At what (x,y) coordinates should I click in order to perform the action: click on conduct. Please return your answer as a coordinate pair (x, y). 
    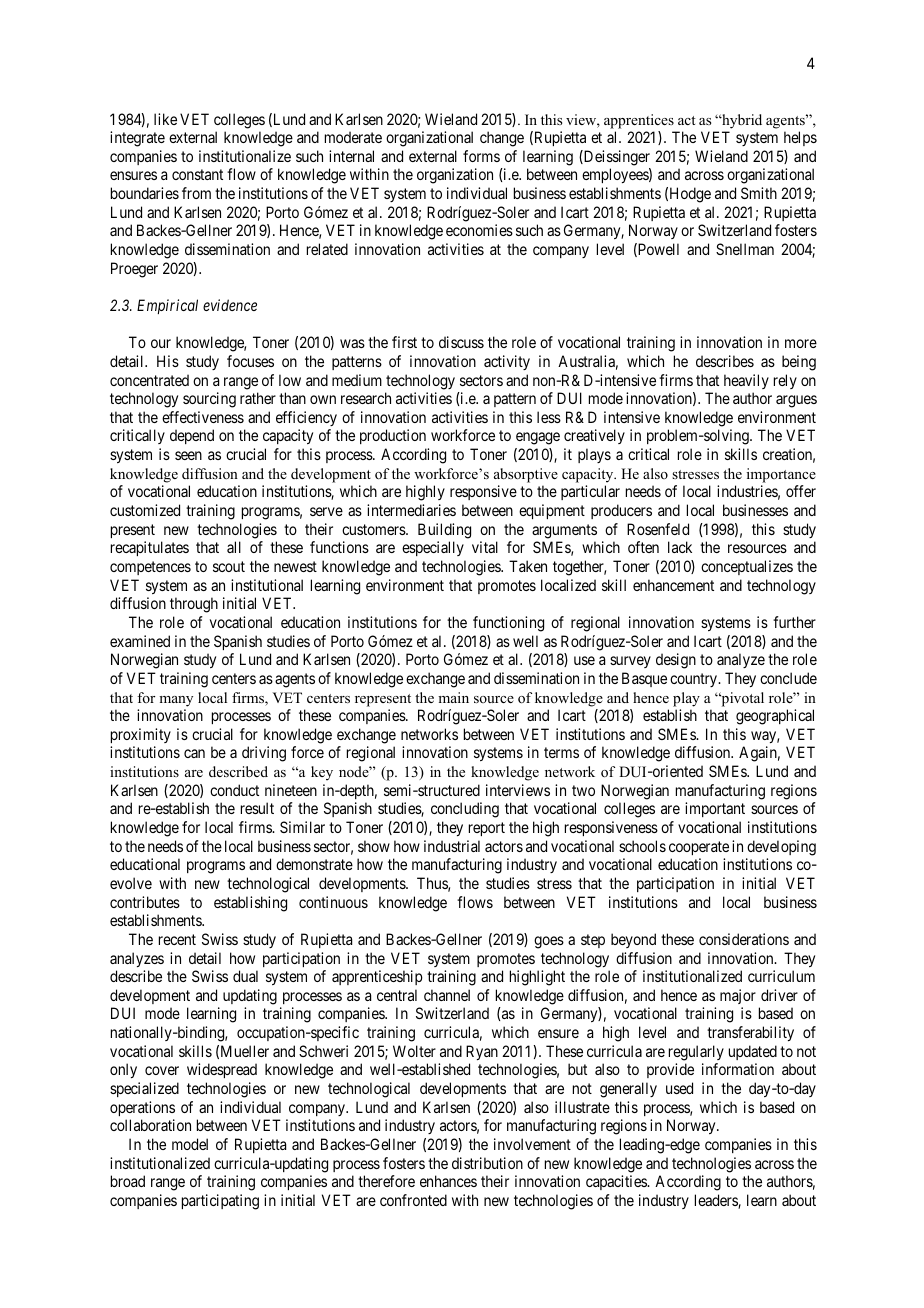
    Looking at the image, I should click on (234, 790).
